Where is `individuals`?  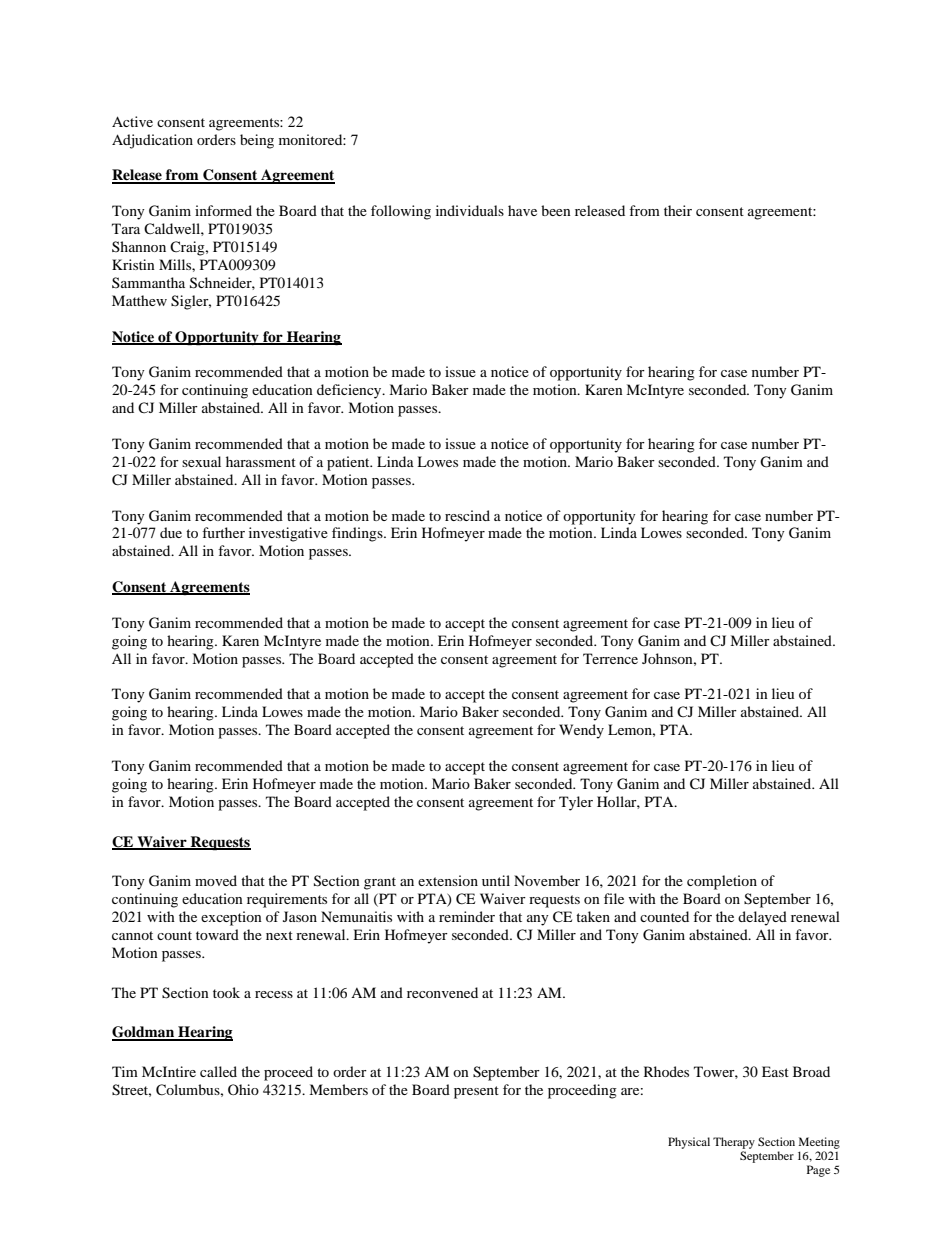 individuals is located at coordinates (470, 210).
